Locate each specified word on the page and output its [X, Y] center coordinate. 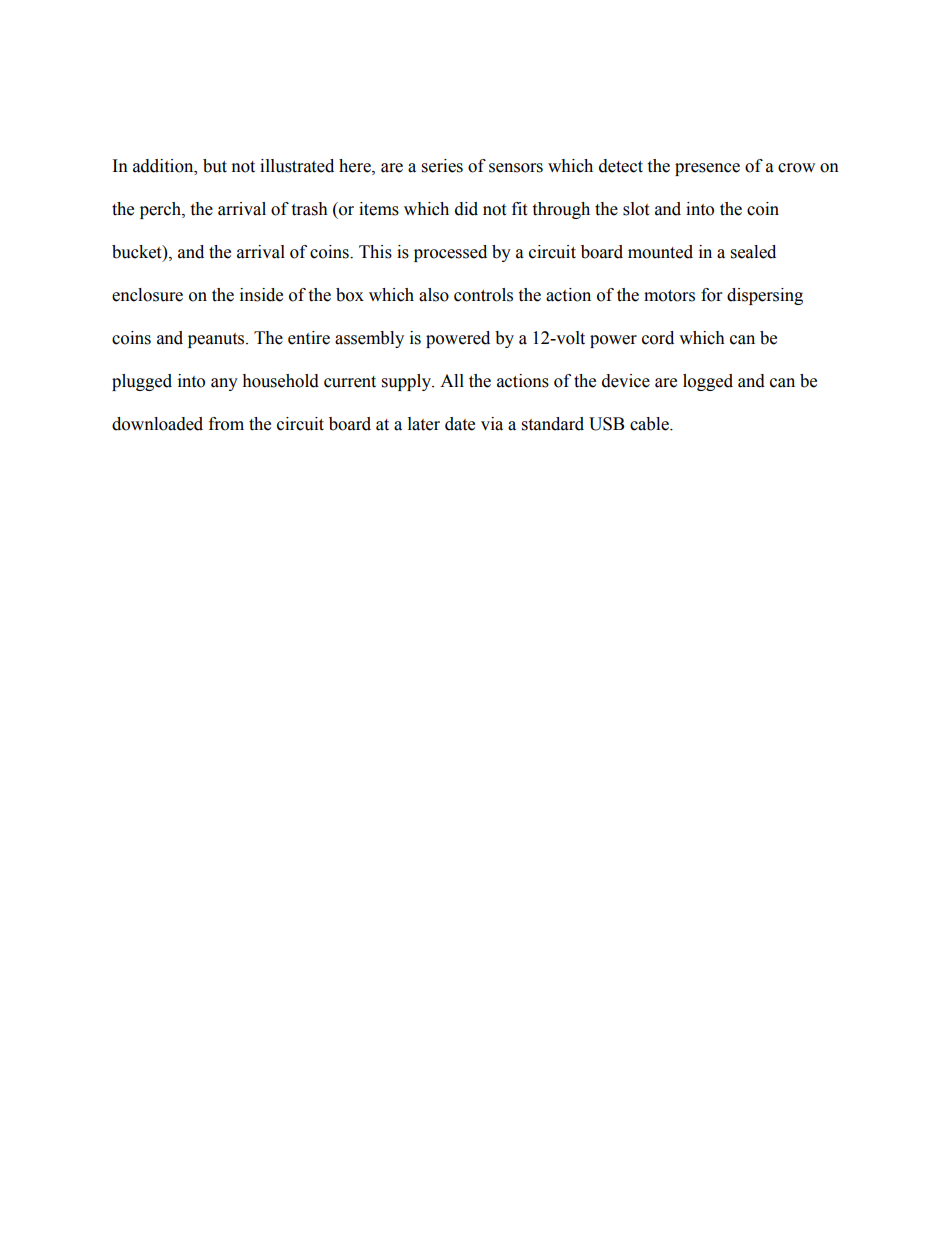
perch [161, 210]
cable [650, 424]
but [215, 166]
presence [707, 169]
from [226, 424]
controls [483, 295]
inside [261, 295]
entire [309, 338]
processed [450, 253]
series [442, 166]
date [460, 424]
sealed [753, 252]
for [711, 295]
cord [658, 338]
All [452, 380]
